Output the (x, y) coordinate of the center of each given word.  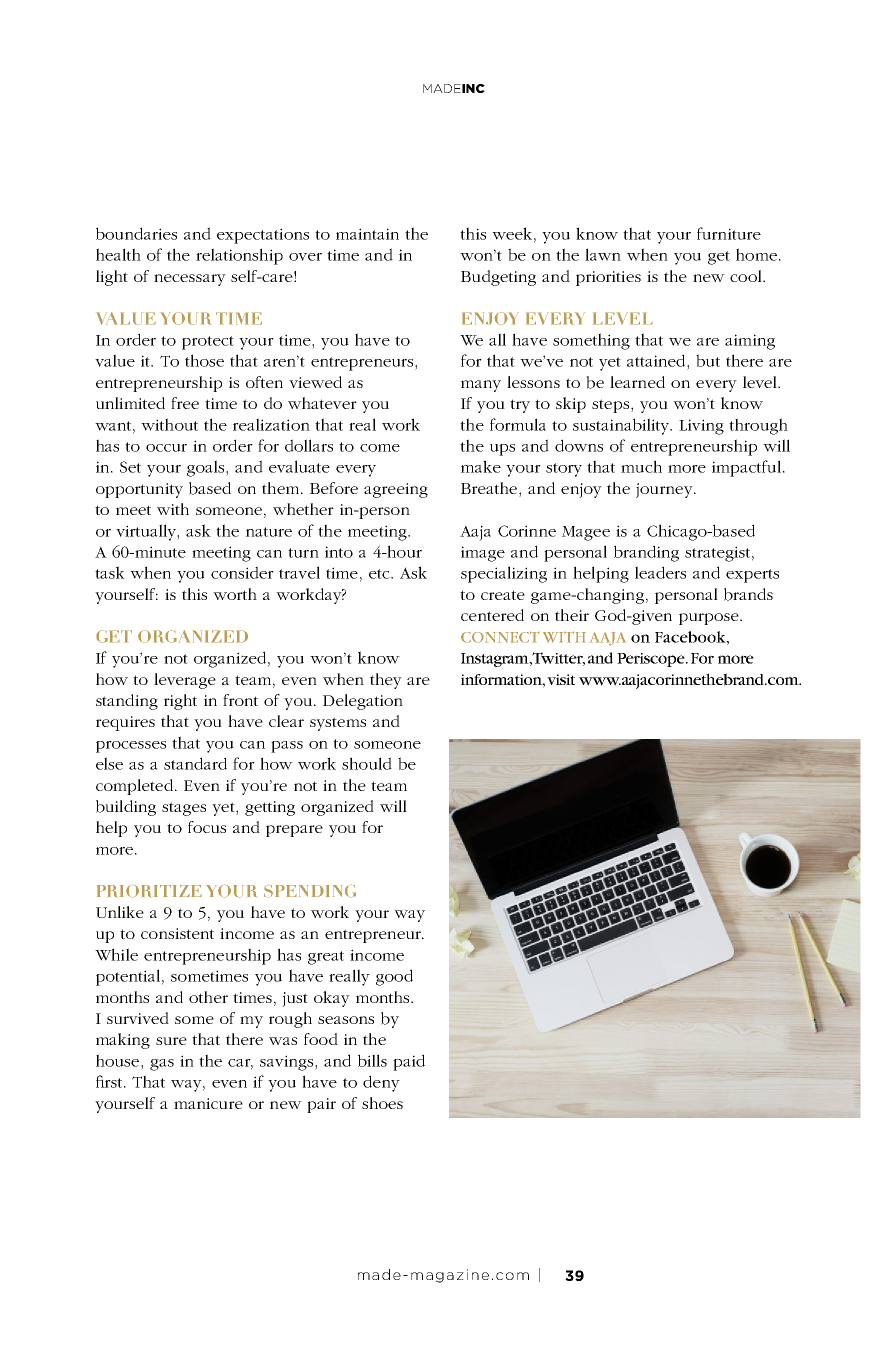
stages (184, 809)
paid (409, 1062)
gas (162, 1065)
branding (646, 553)
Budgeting (498, 278)
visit (561, 679)
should (367, 763)
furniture (729, 233)
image (483, 554)
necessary (190, 280)
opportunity (139, 490)
